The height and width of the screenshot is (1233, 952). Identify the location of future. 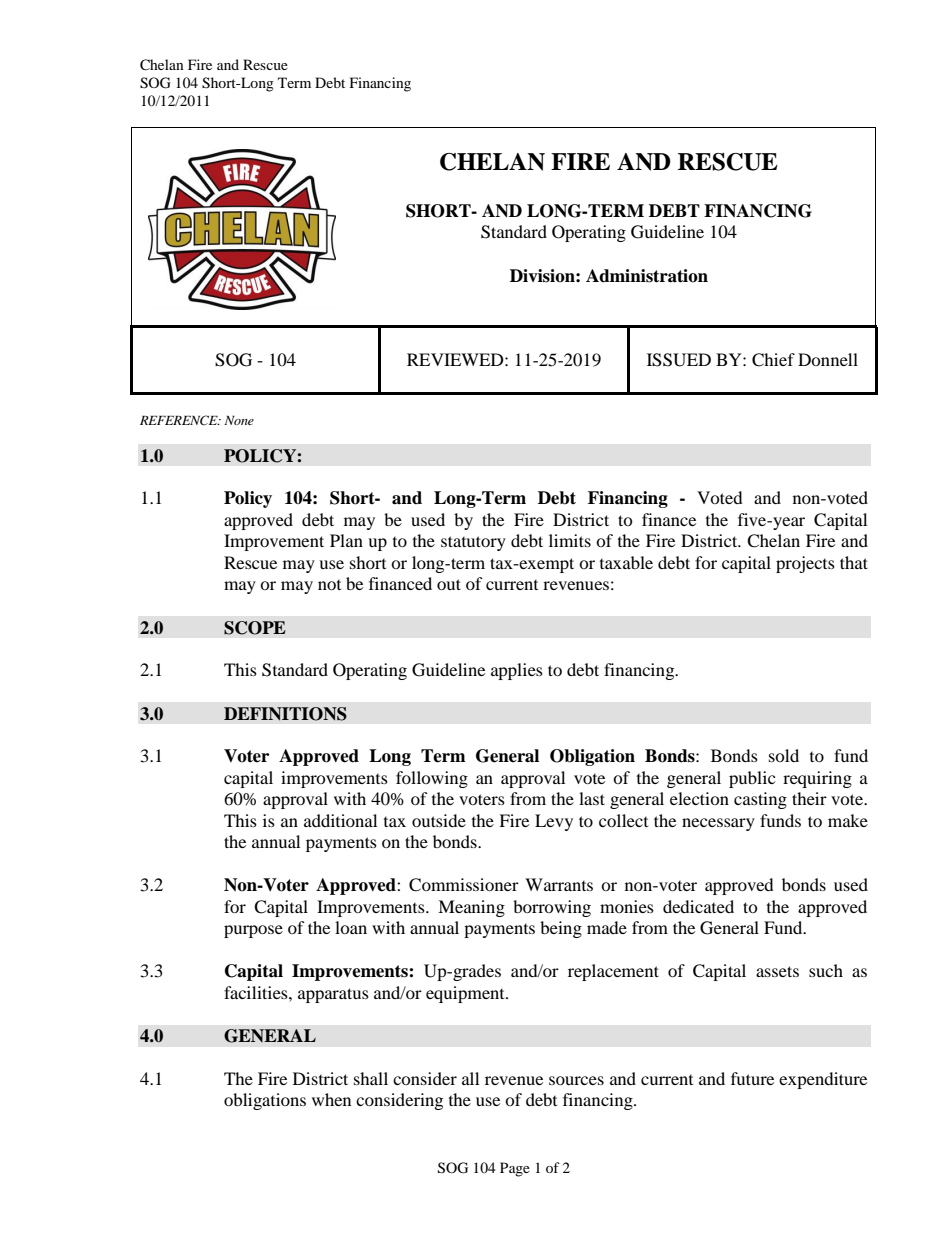
(752, 1078).
